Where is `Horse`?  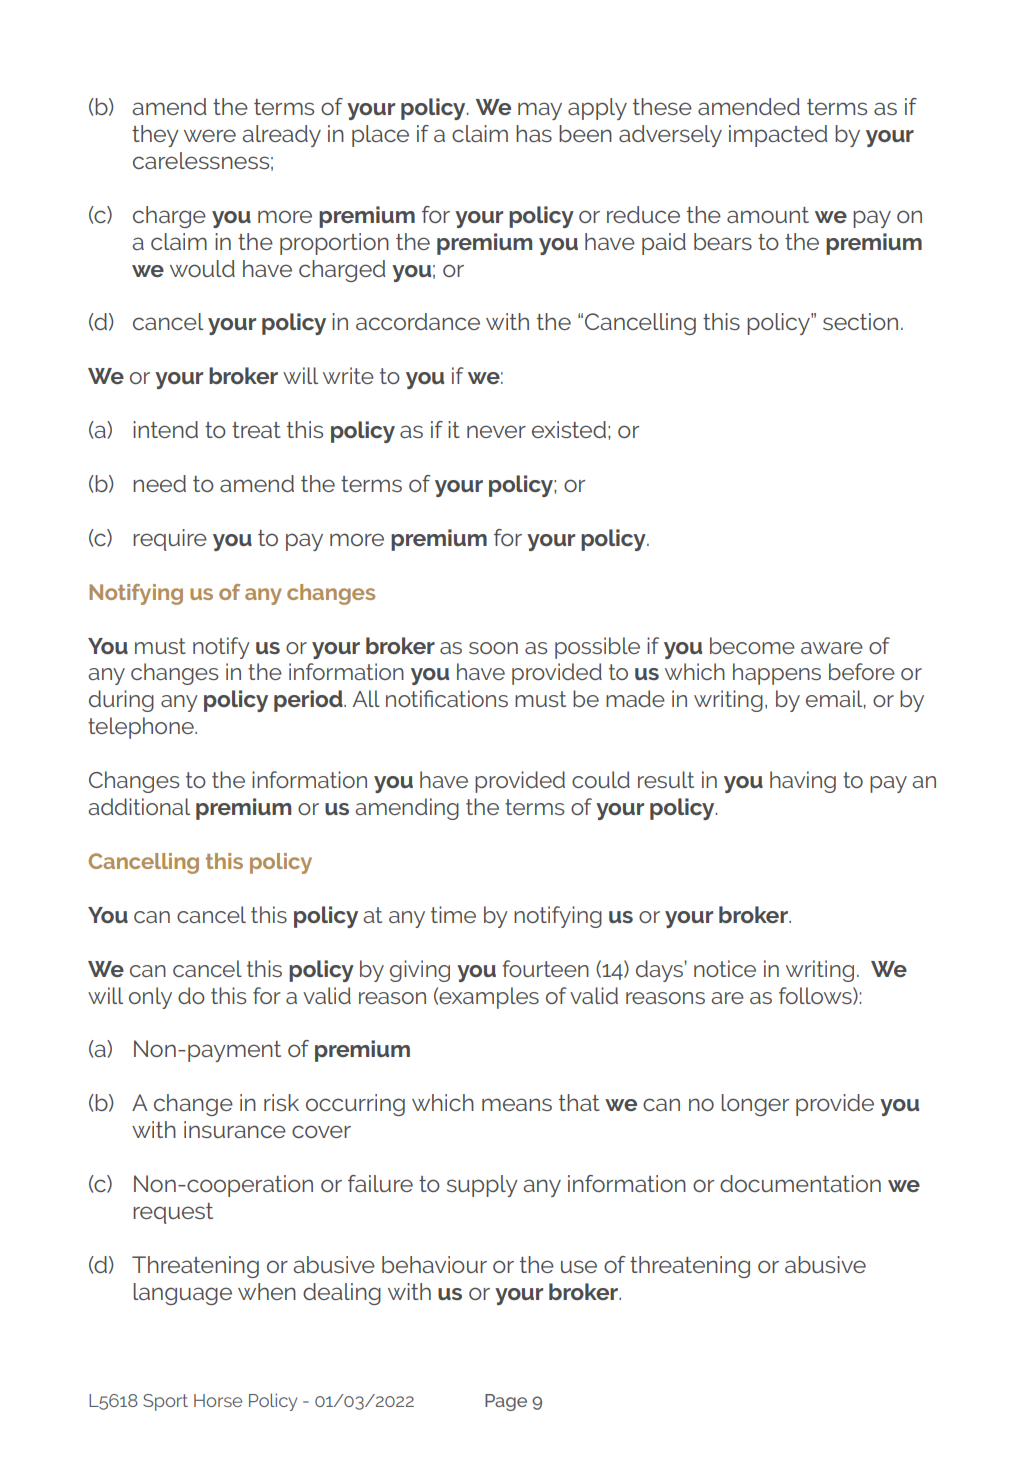
Horse is located at coordinates (218, 1400).
